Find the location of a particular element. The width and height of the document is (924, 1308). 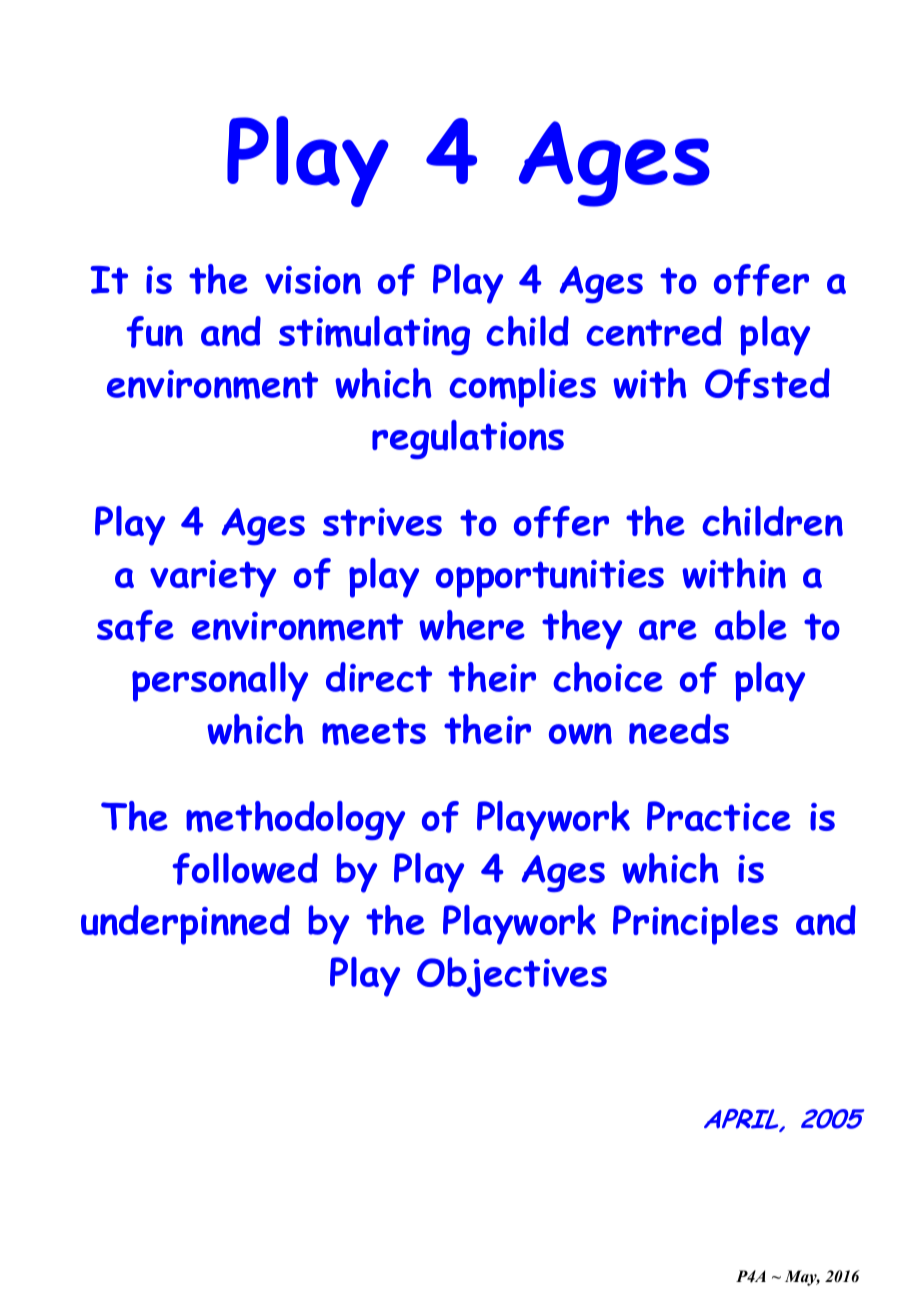

fun is located at coordinates (154, 332).
